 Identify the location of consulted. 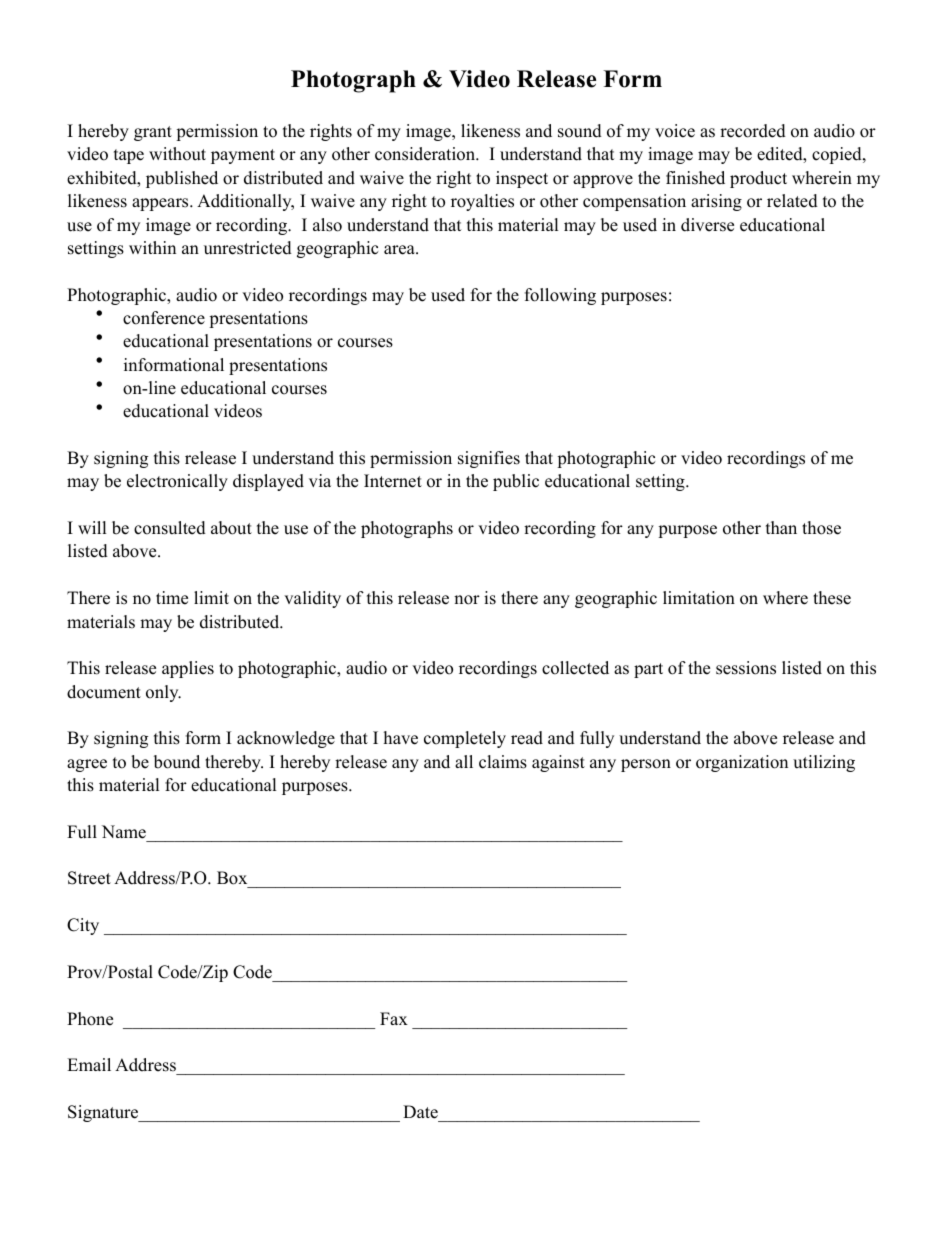
(170, 528).
